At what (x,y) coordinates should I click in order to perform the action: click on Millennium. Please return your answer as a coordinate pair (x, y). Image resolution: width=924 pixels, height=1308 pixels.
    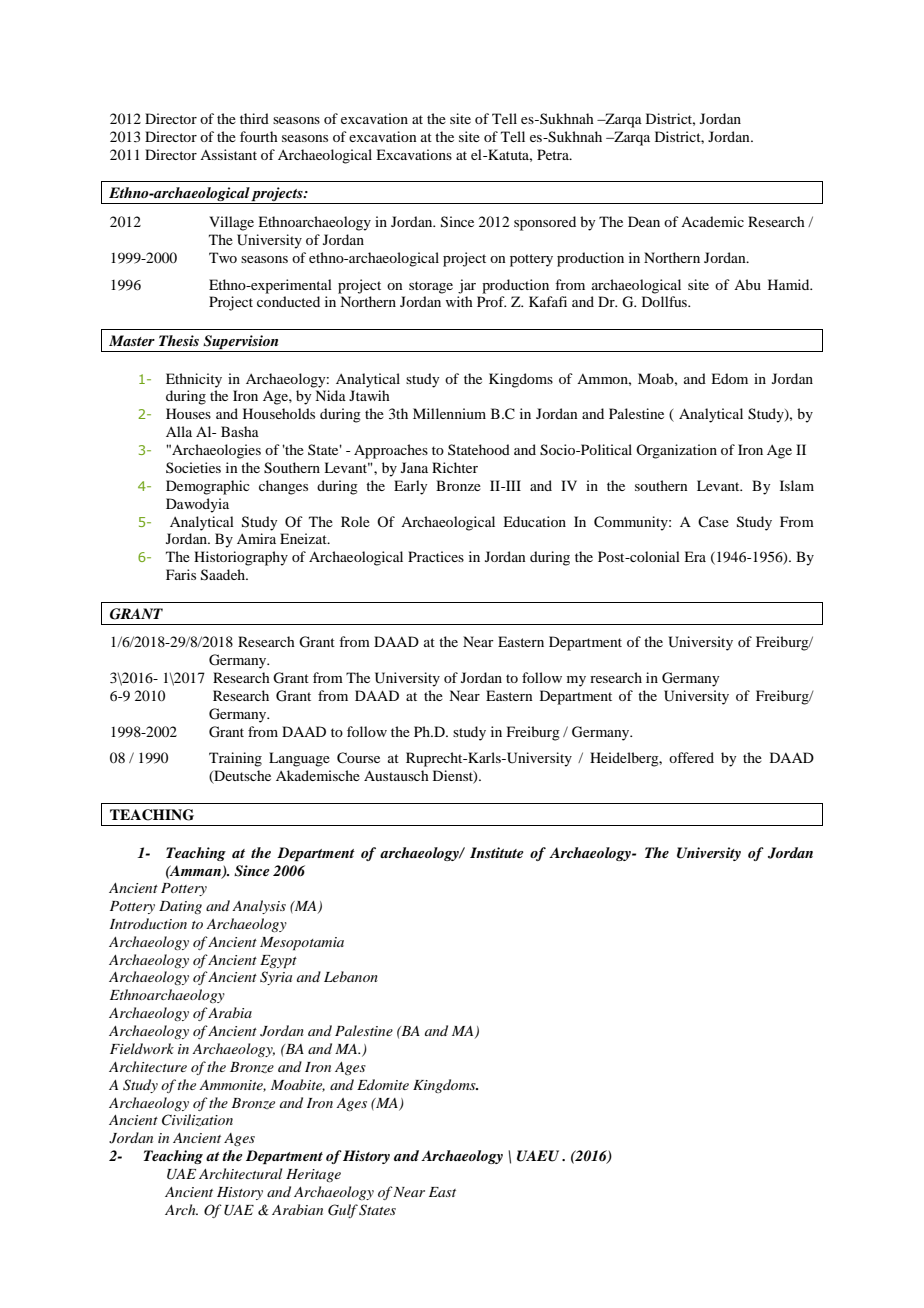
    Looking at the image, I should click on (449, 413).
